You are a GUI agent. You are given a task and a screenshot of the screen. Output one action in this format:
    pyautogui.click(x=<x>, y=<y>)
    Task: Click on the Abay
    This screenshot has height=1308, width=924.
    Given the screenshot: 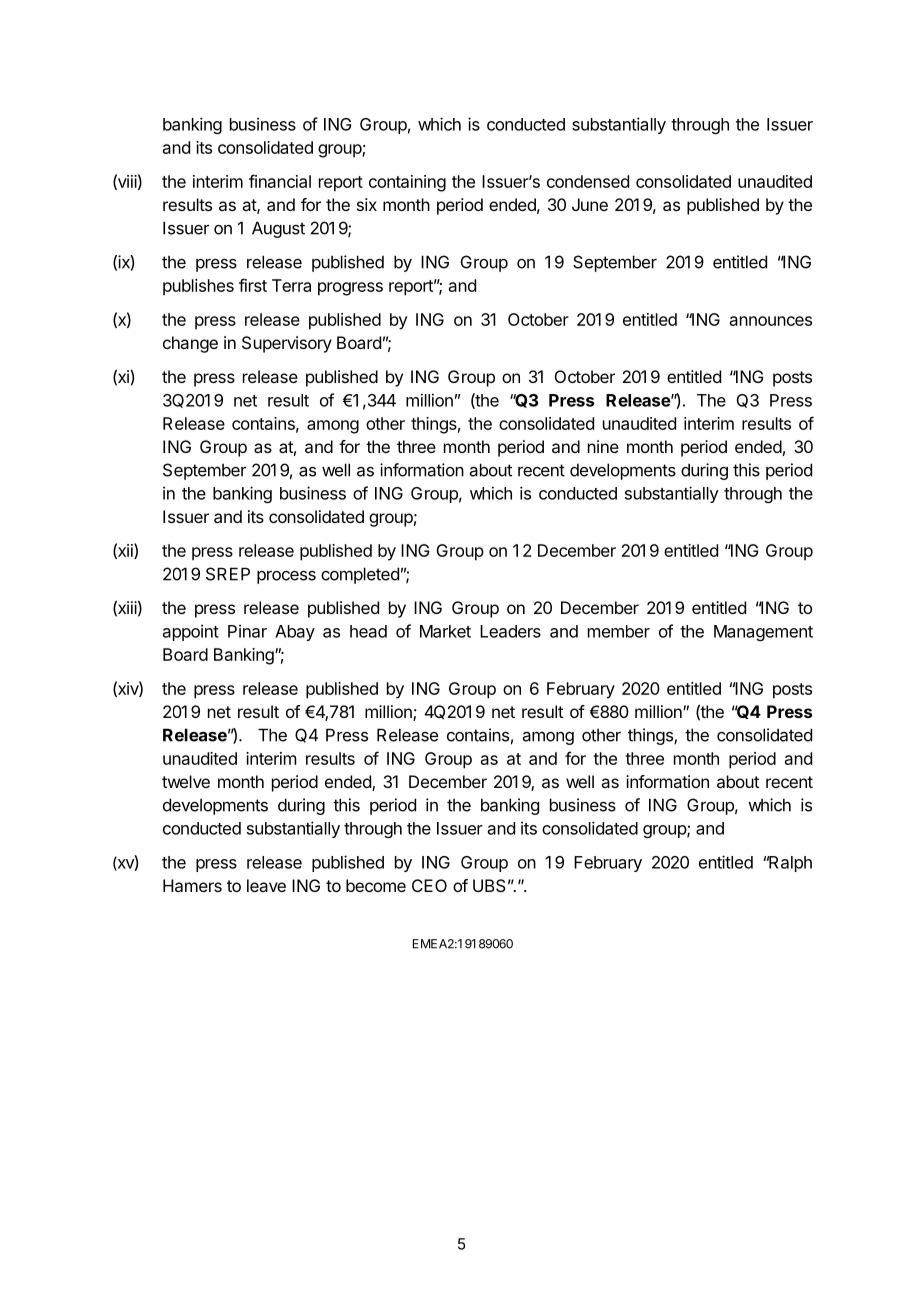 What is the action you would take?
    pyautogui.click(x=295, y=633)
